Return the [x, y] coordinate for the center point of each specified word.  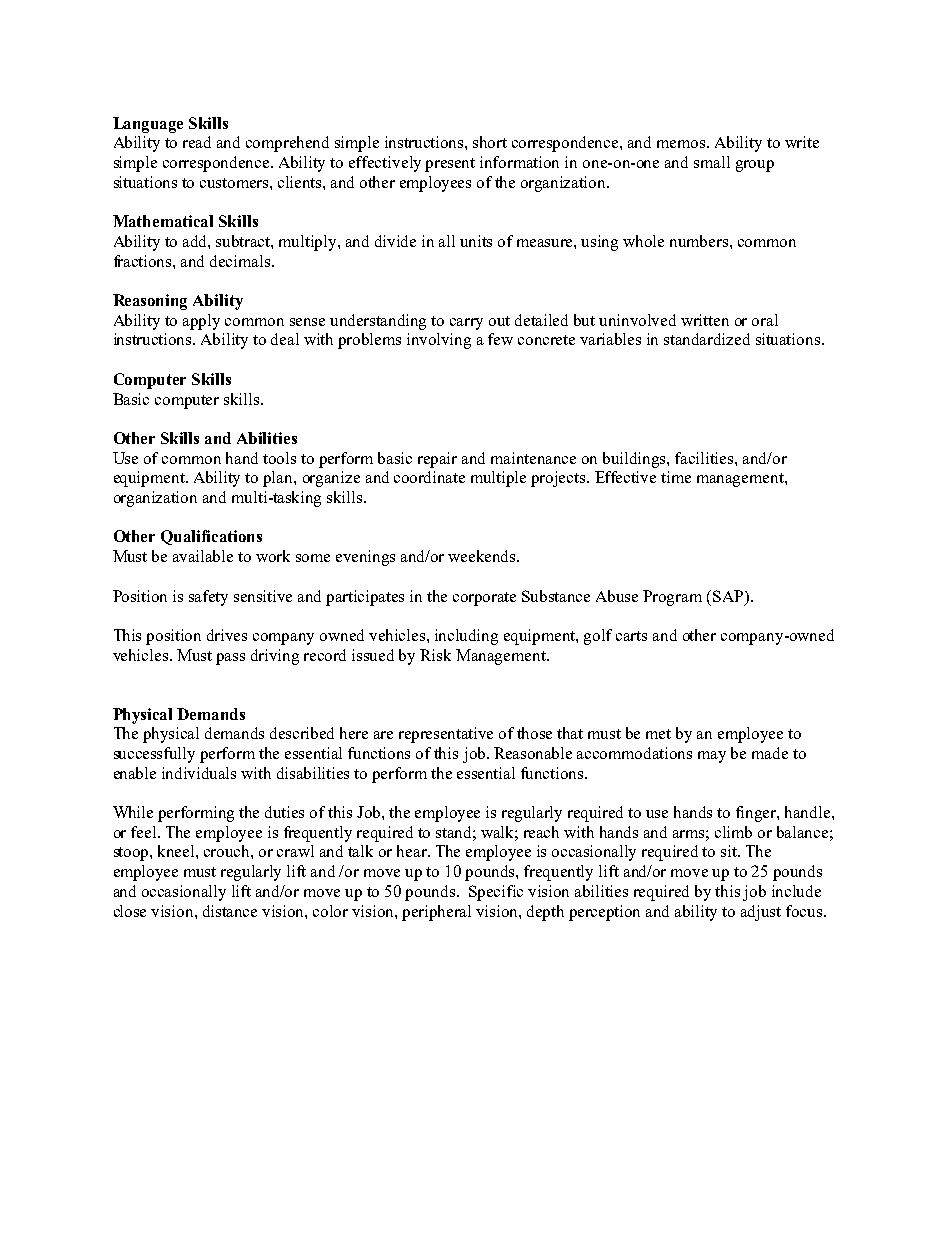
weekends [483, 556]
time [676, 477]
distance [230, 911]
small [712, 162]
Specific [496, 893]
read [197, 142]
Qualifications [211, 537]
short [490, 142]
